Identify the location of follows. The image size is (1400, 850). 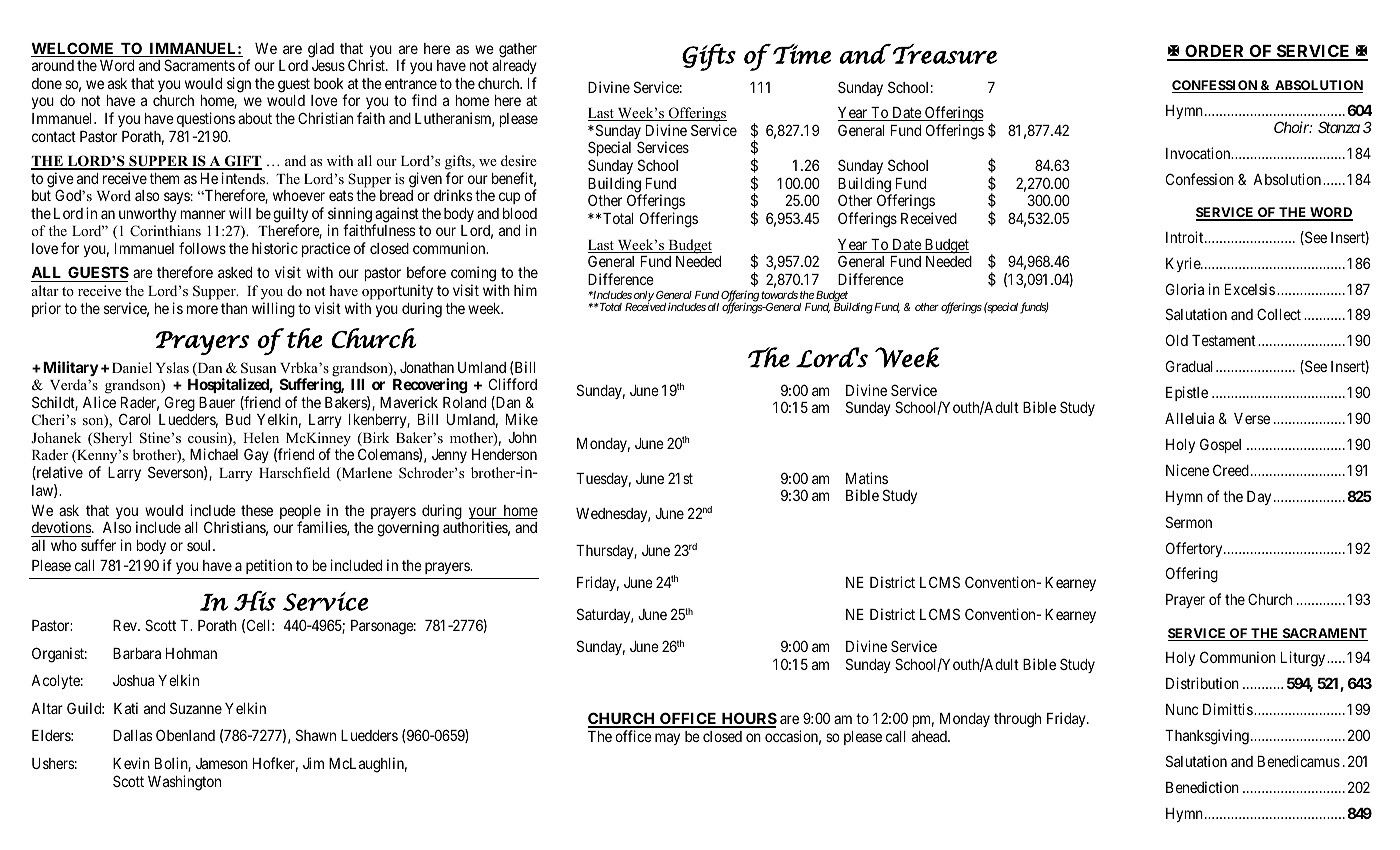
(202, 248).
